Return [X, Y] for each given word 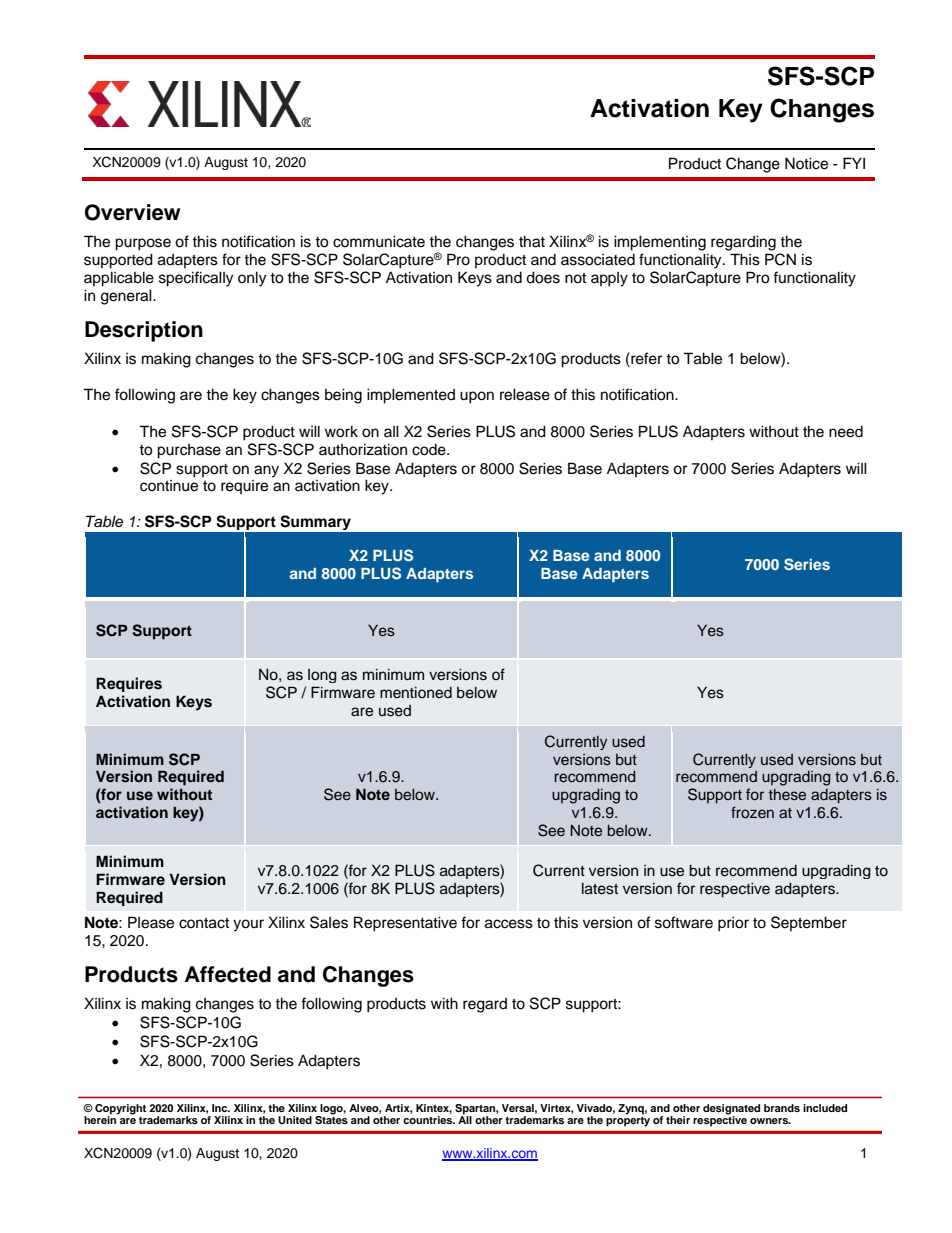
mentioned [416, 693]
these [787, 795]
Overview [133, 212]
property [628, 1122]
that [532, 241]
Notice [806, 163]
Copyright [120, 1110]
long [322, 676]
